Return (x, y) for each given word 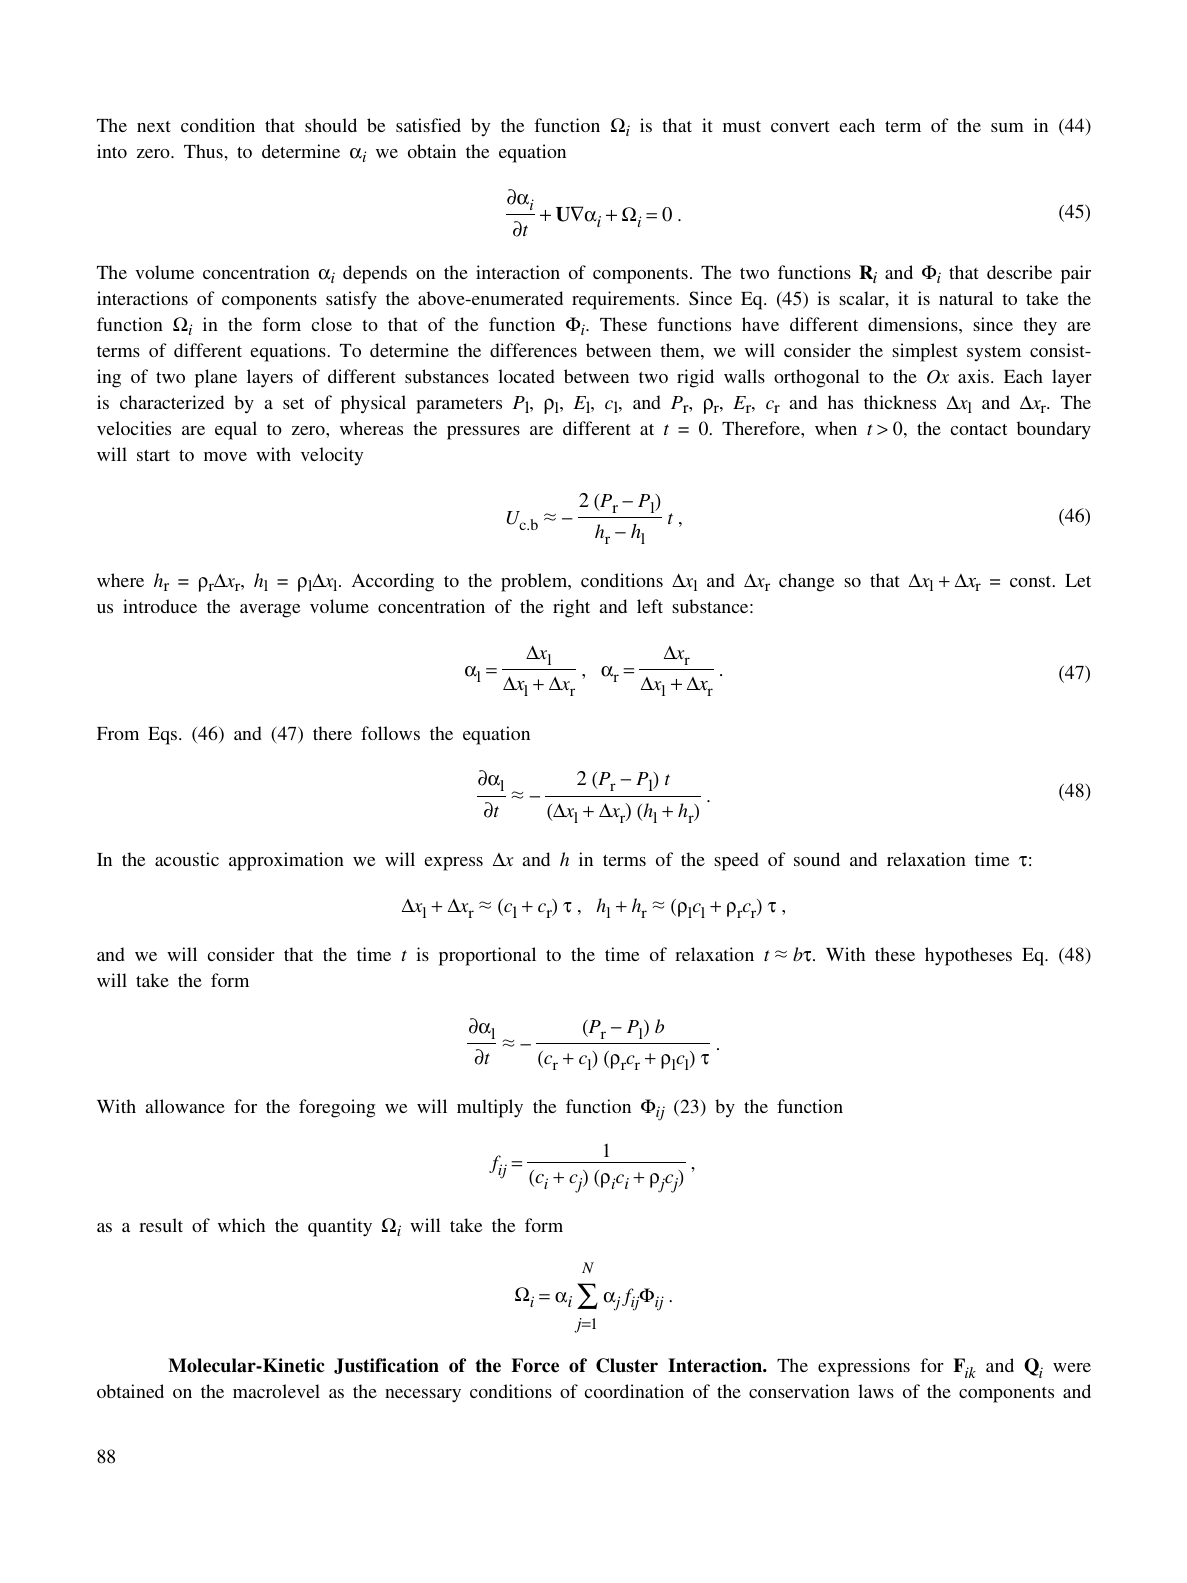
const (1032, 581)
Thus (203, 151)
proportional (487, 956)
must (742, 126)
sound (817, 859)
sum (1007, 127)
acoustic (187, 859)
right (571, 608)
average (270, 611)
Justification (386, 1366)
